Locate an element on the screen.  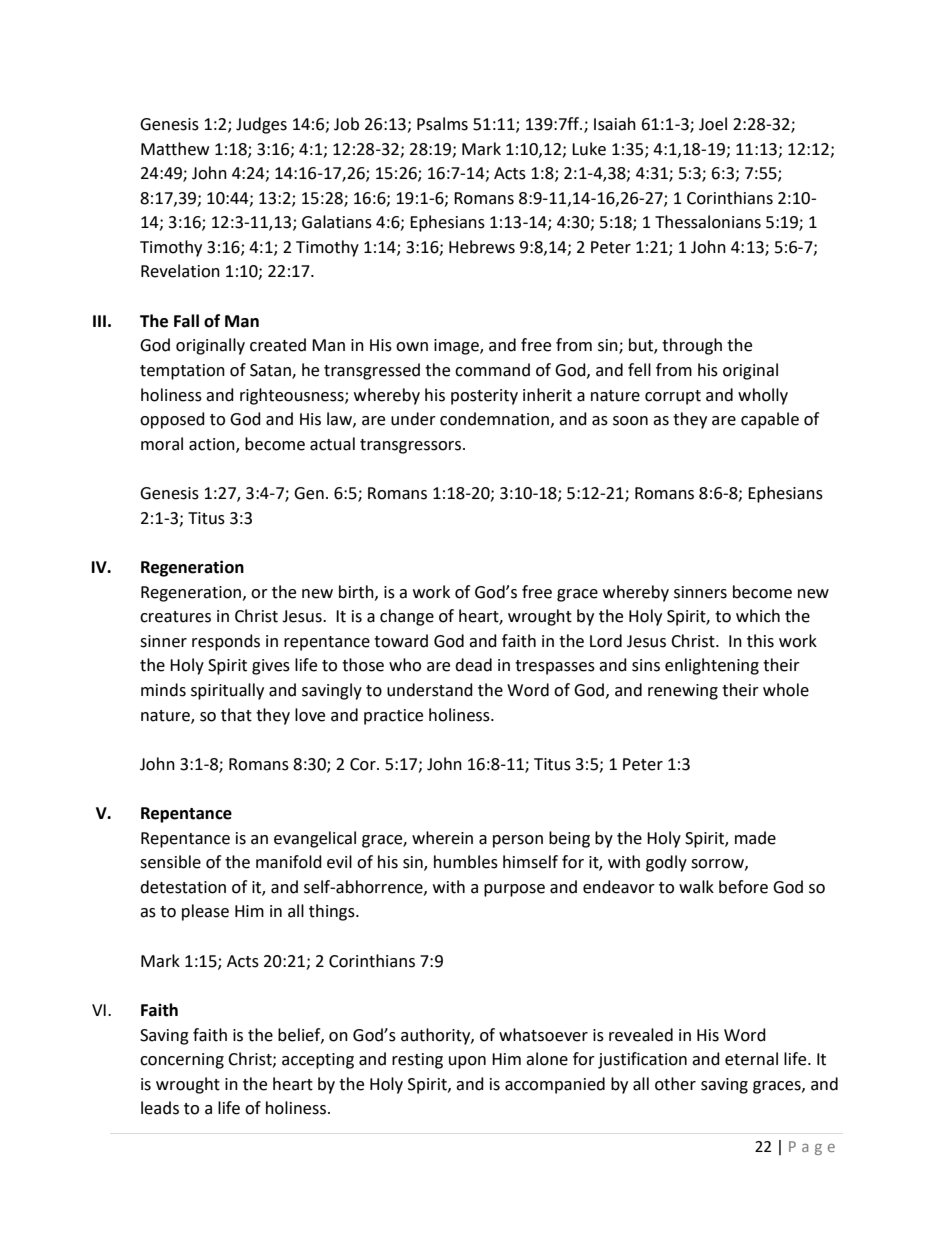
made is located at coordinates (755, 838).
